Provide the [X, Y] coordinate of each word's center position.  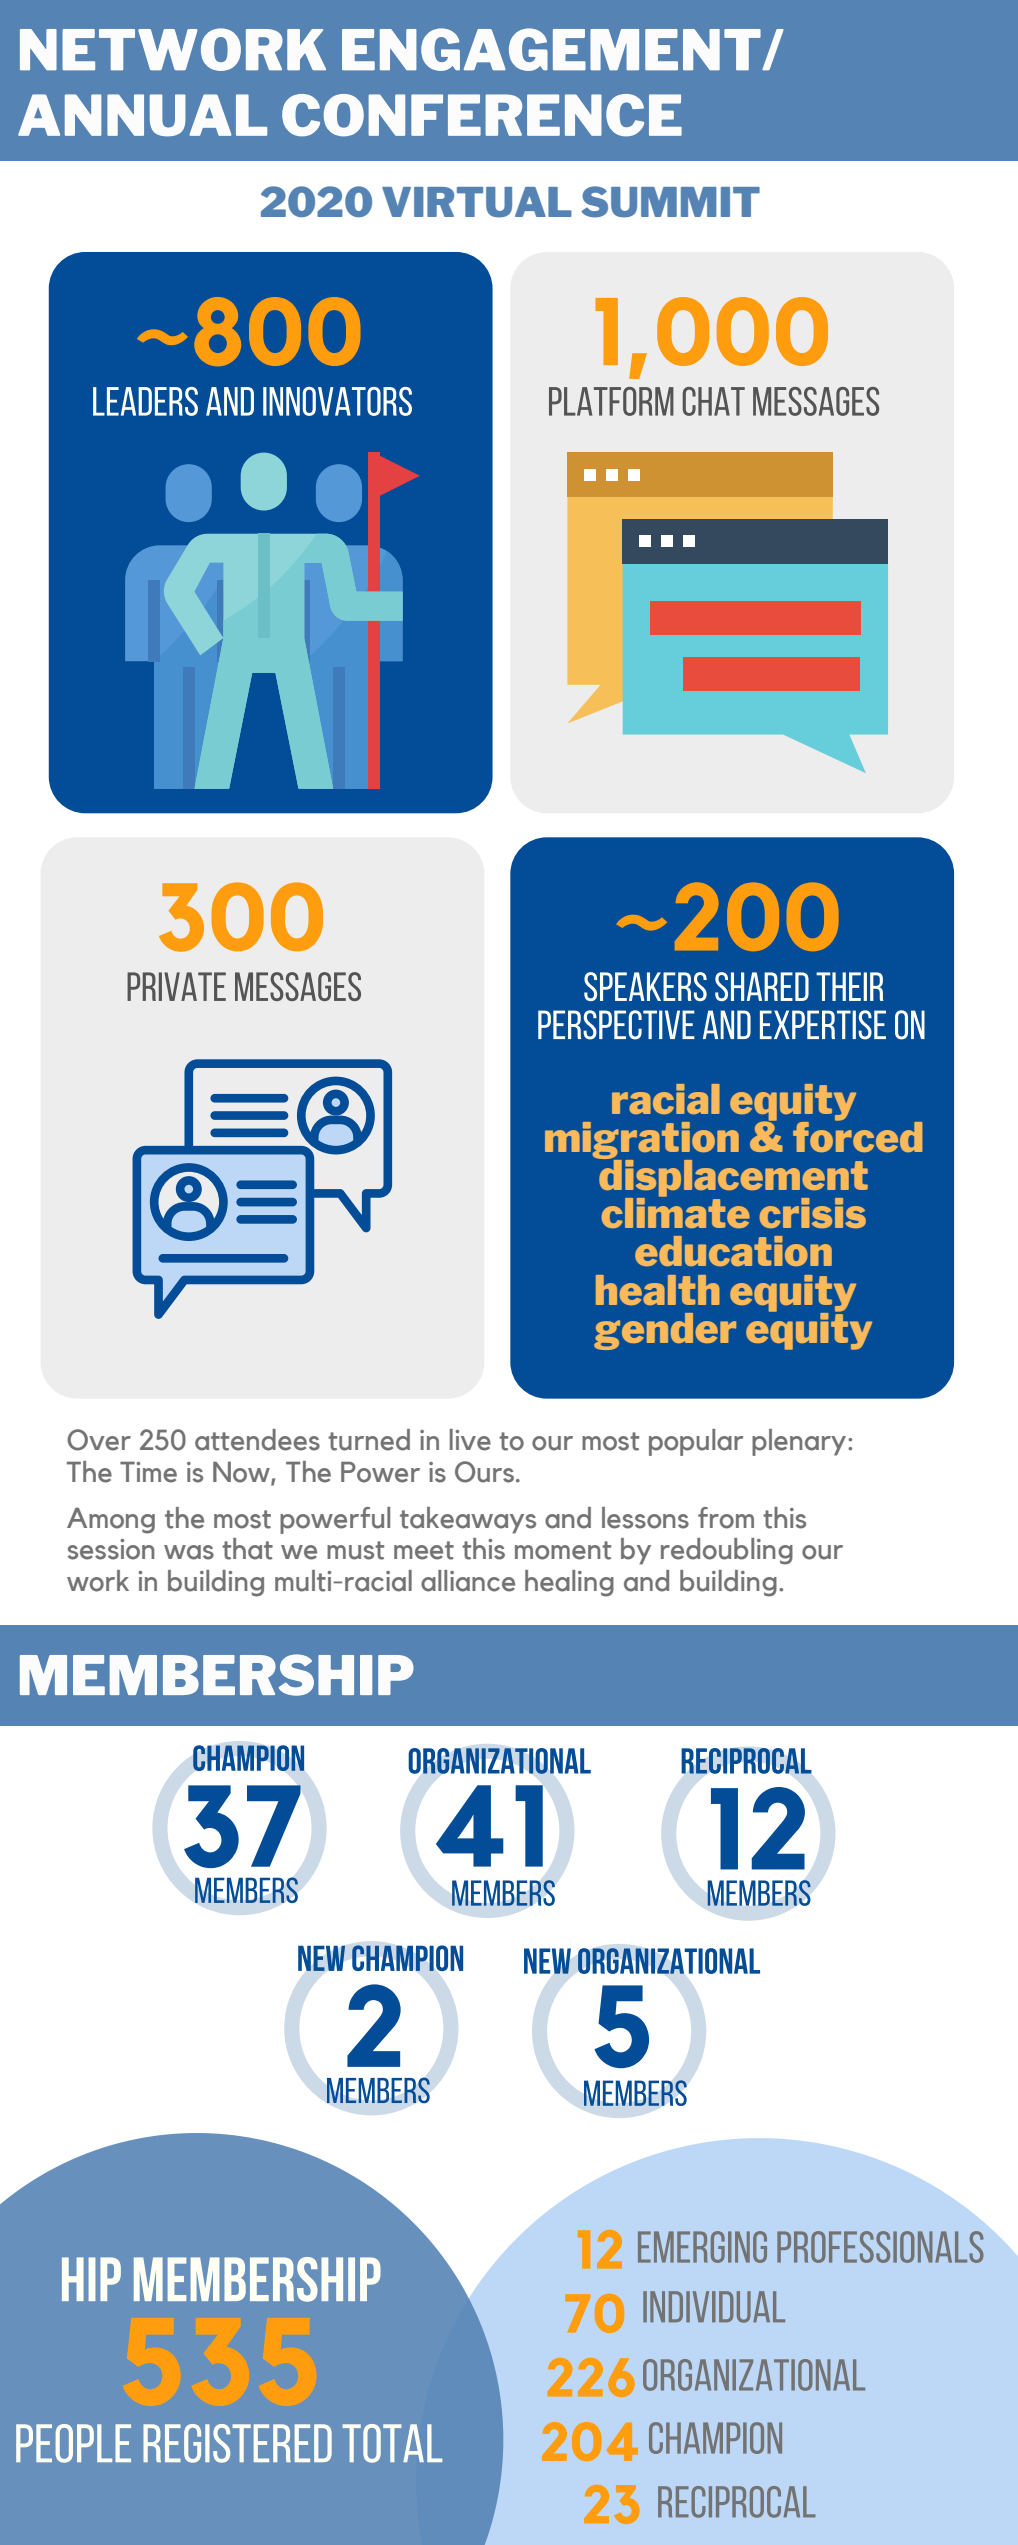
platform [611, 401]
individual [714, 2307]
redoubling [727, 1551]
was [189, 1552]
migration [642, 1141]
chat [714, 401]
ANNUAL [142, 115]
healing [569, 1583]
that [247, 1549]
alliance [468, 1581]
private [176, 986]
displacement [732, 1178]
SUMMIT [671, 202]
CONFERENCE [482, 115]
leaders [145, 401]
